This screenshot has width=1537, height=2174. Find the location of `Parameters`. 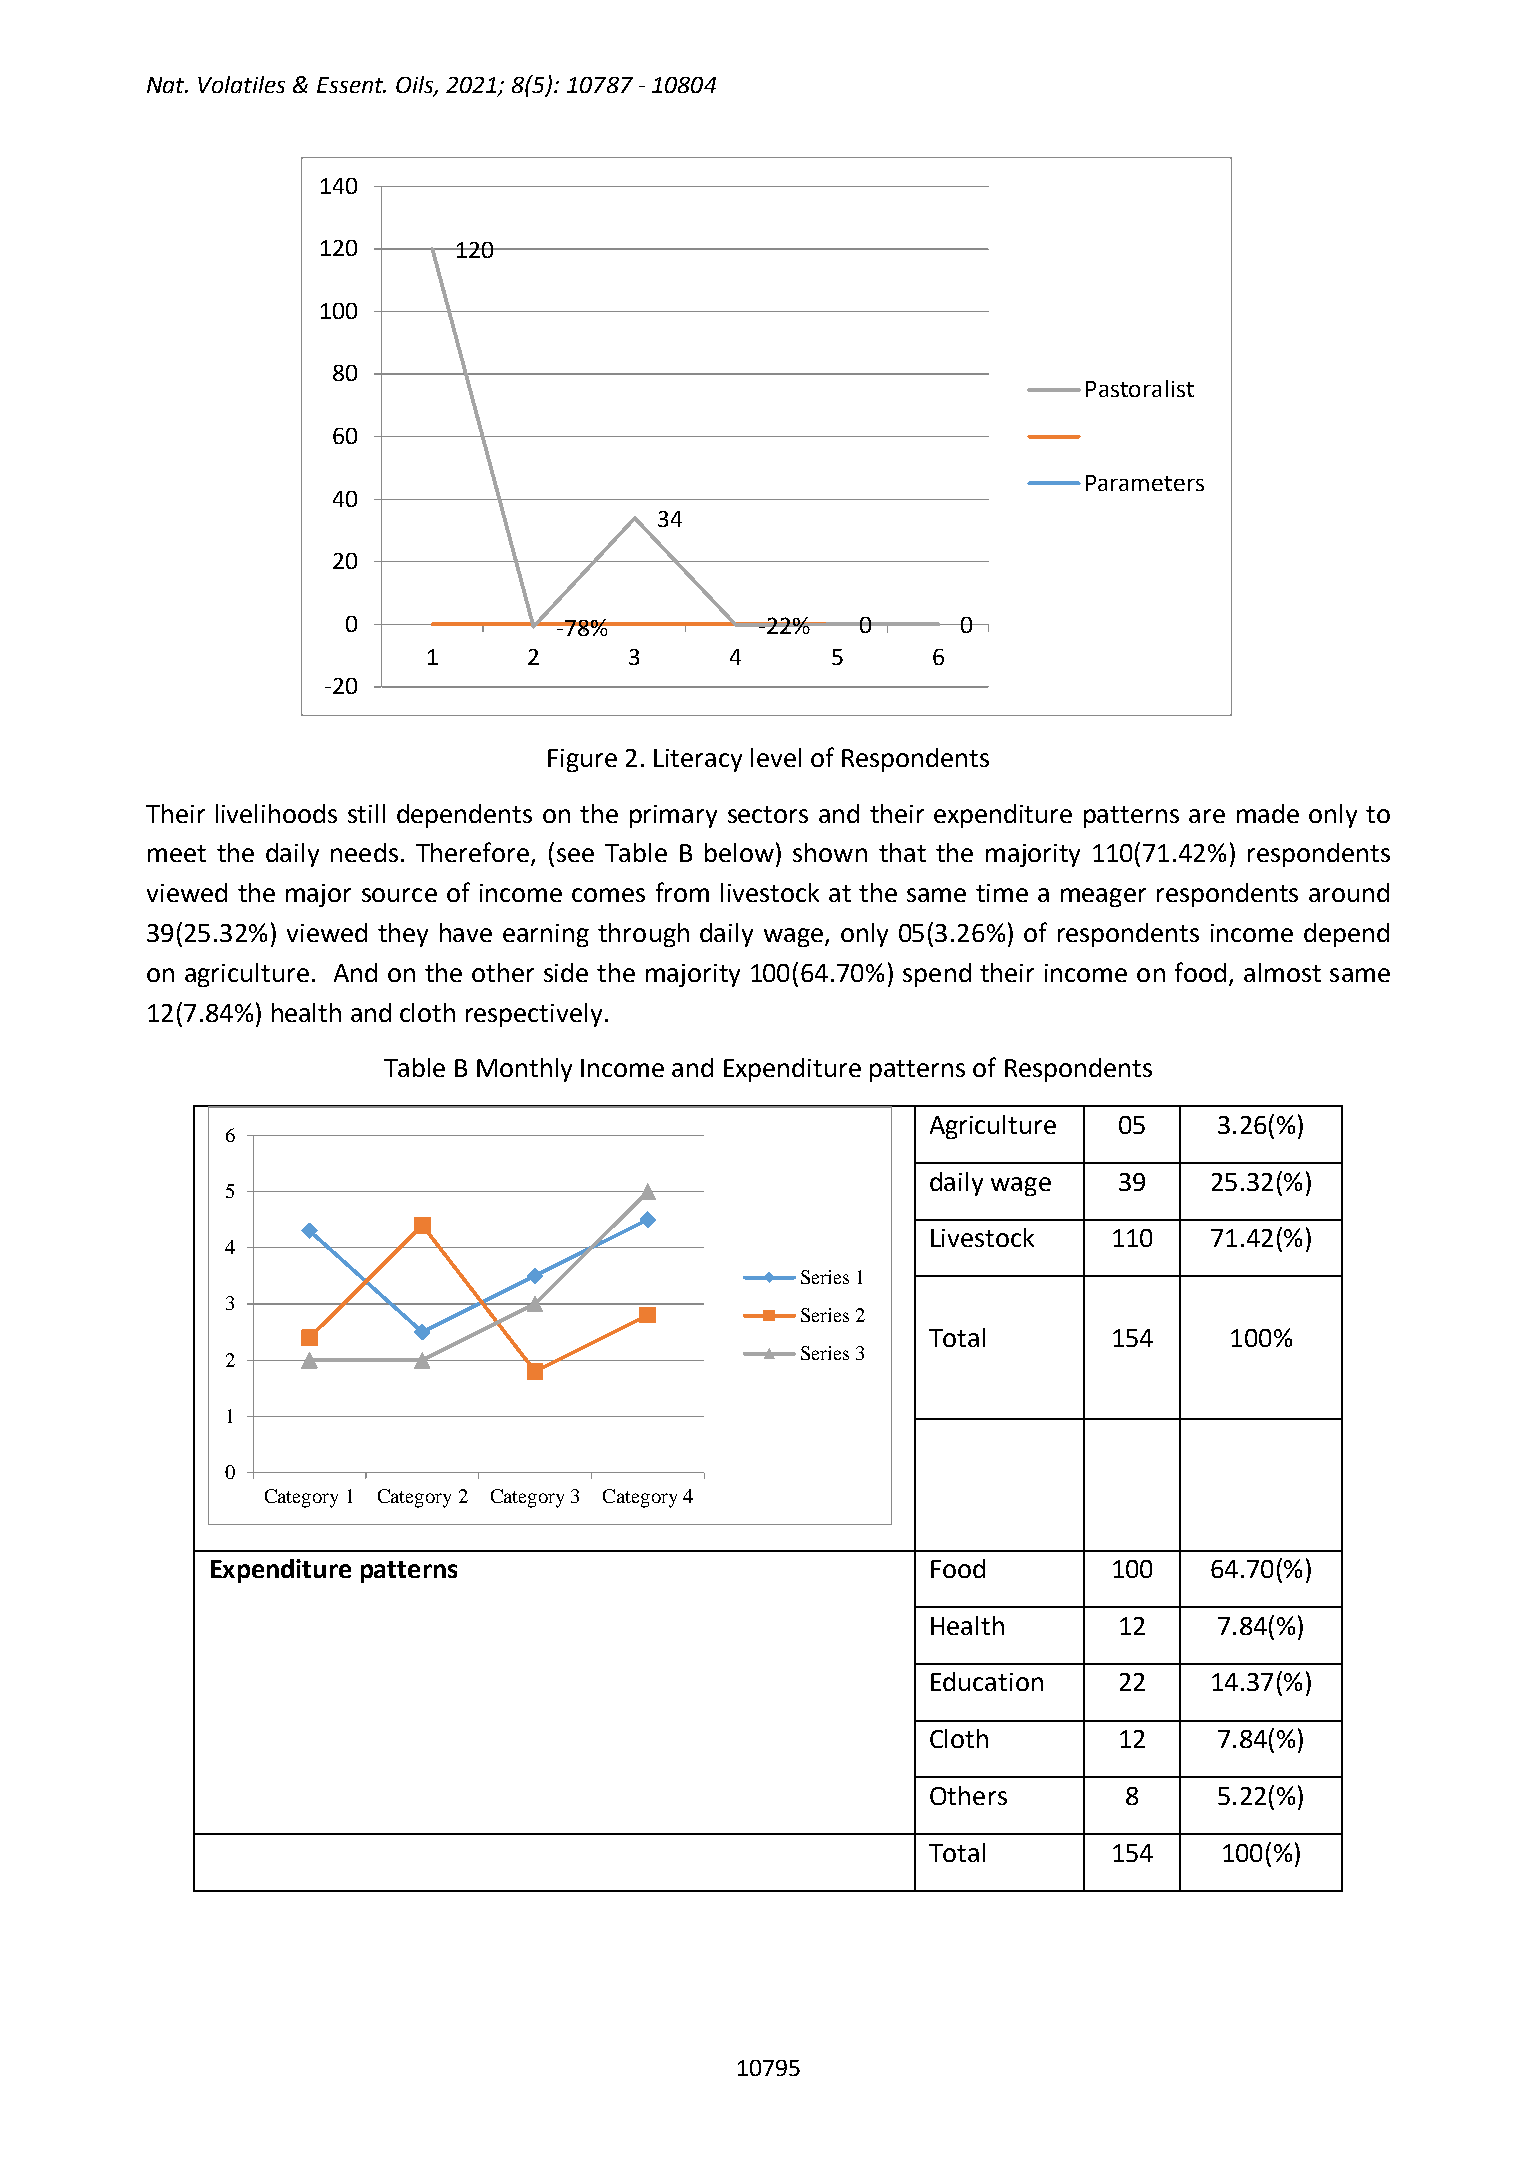

Parameters is located at coordinates (1145, 483).
